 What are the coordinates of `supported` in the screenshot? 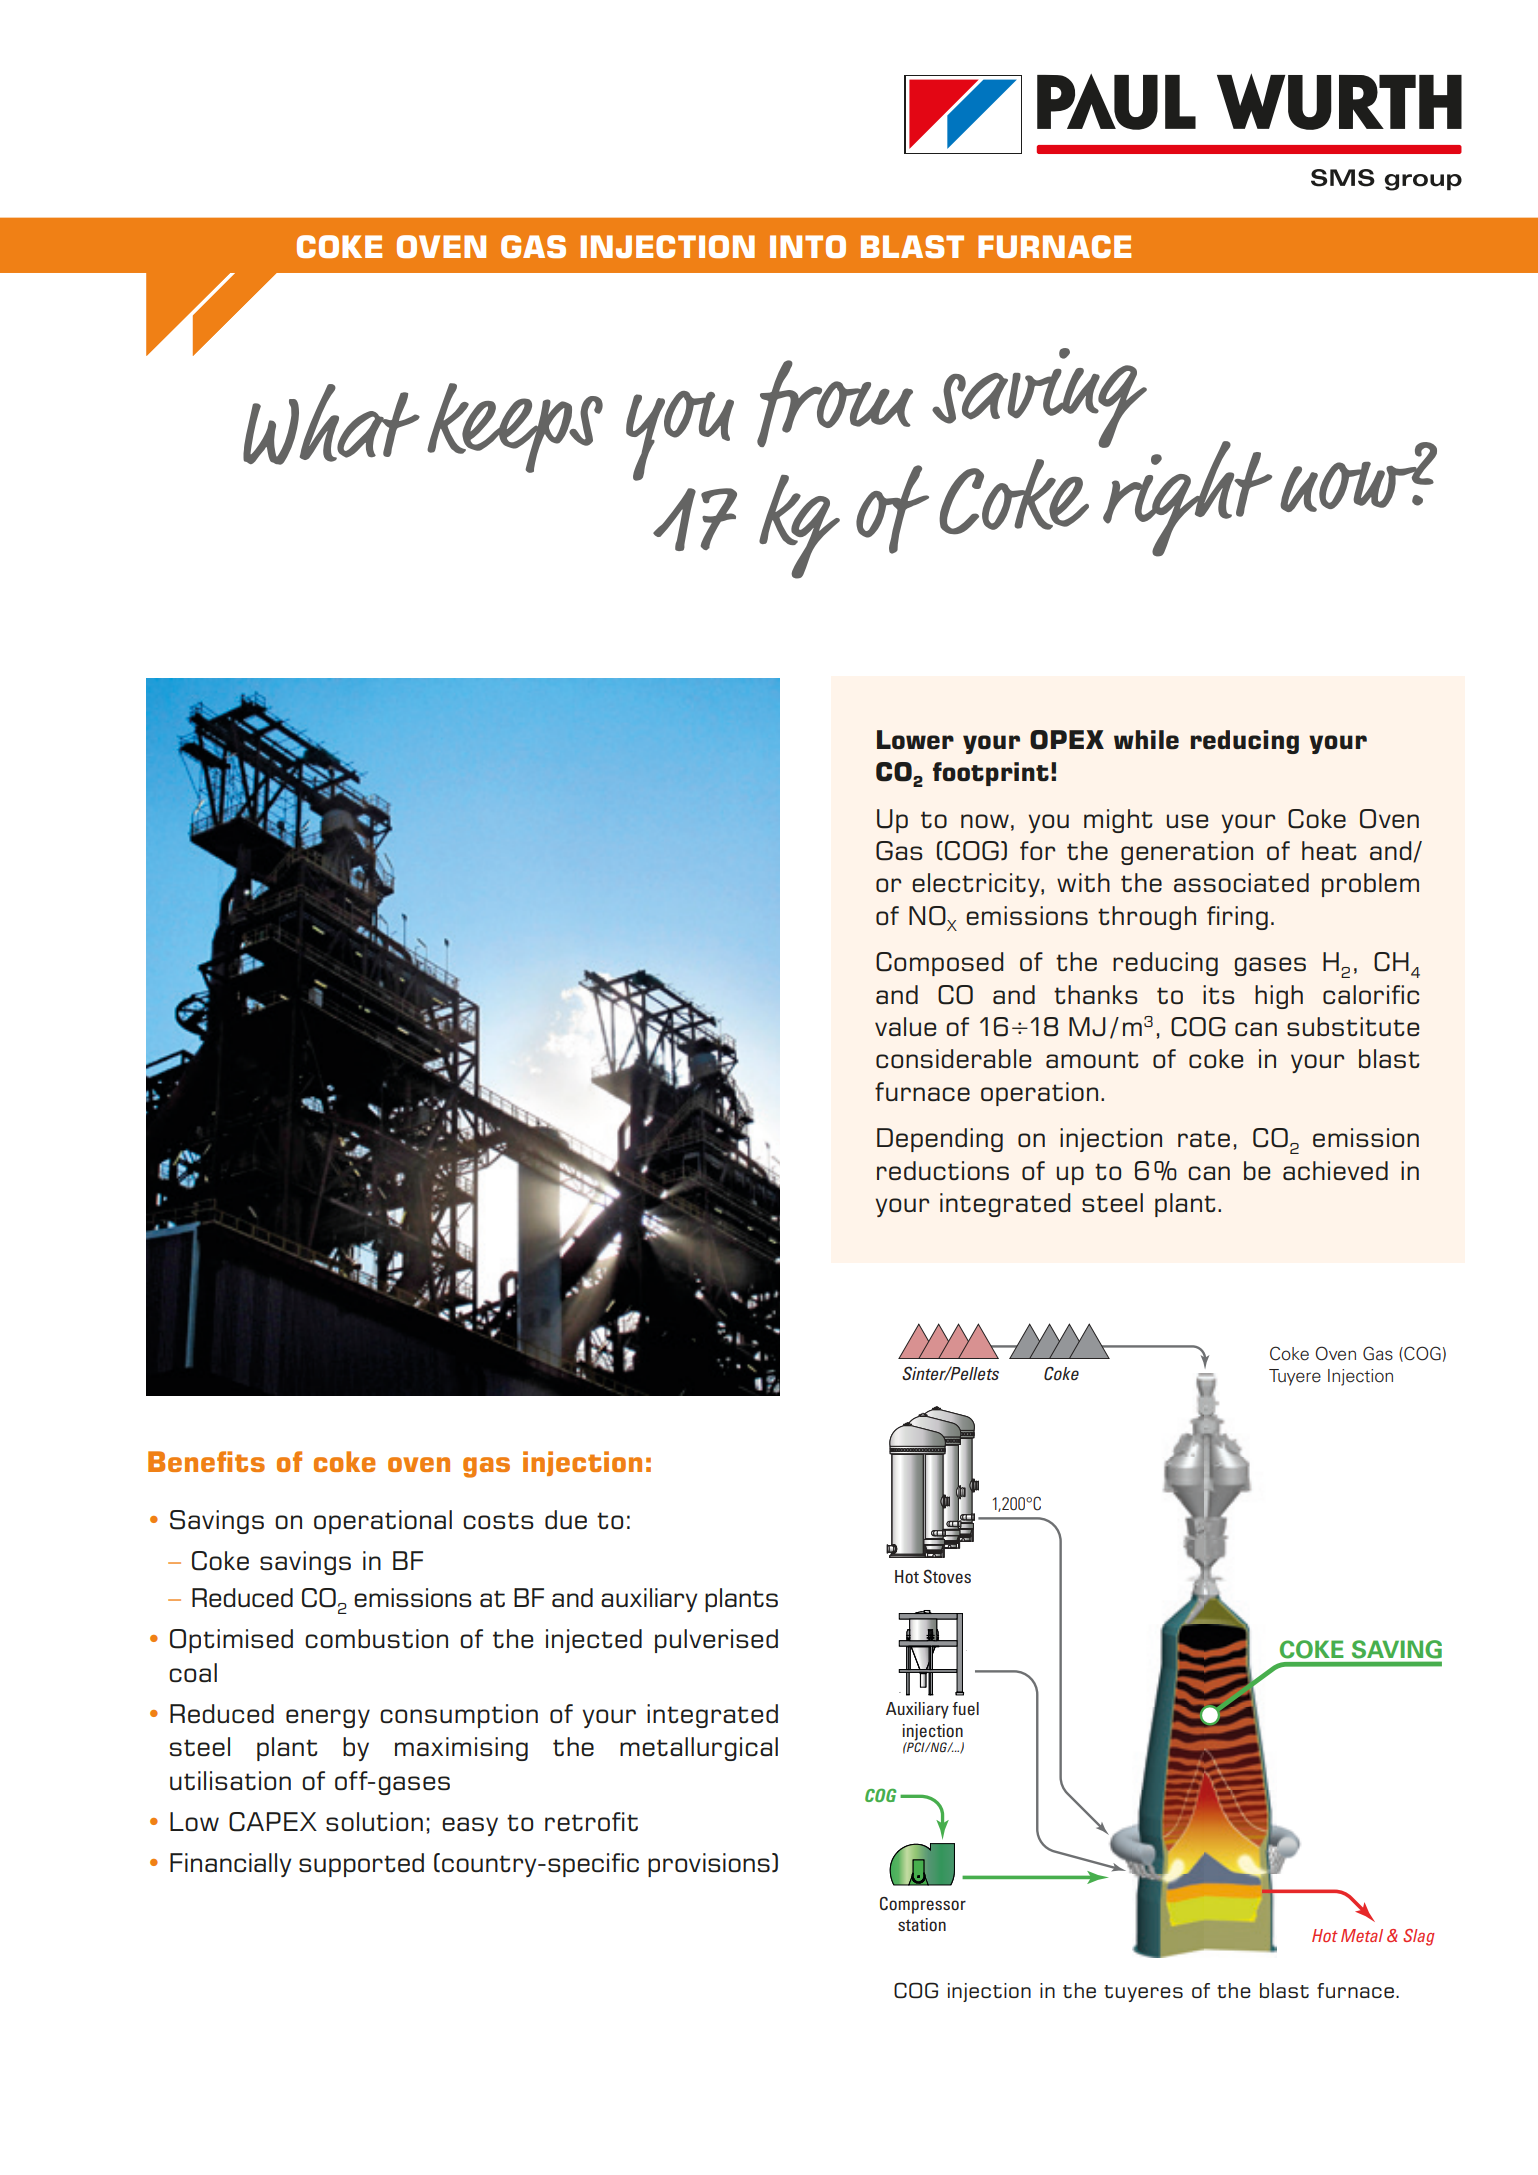 It's located at (361, 1865).
